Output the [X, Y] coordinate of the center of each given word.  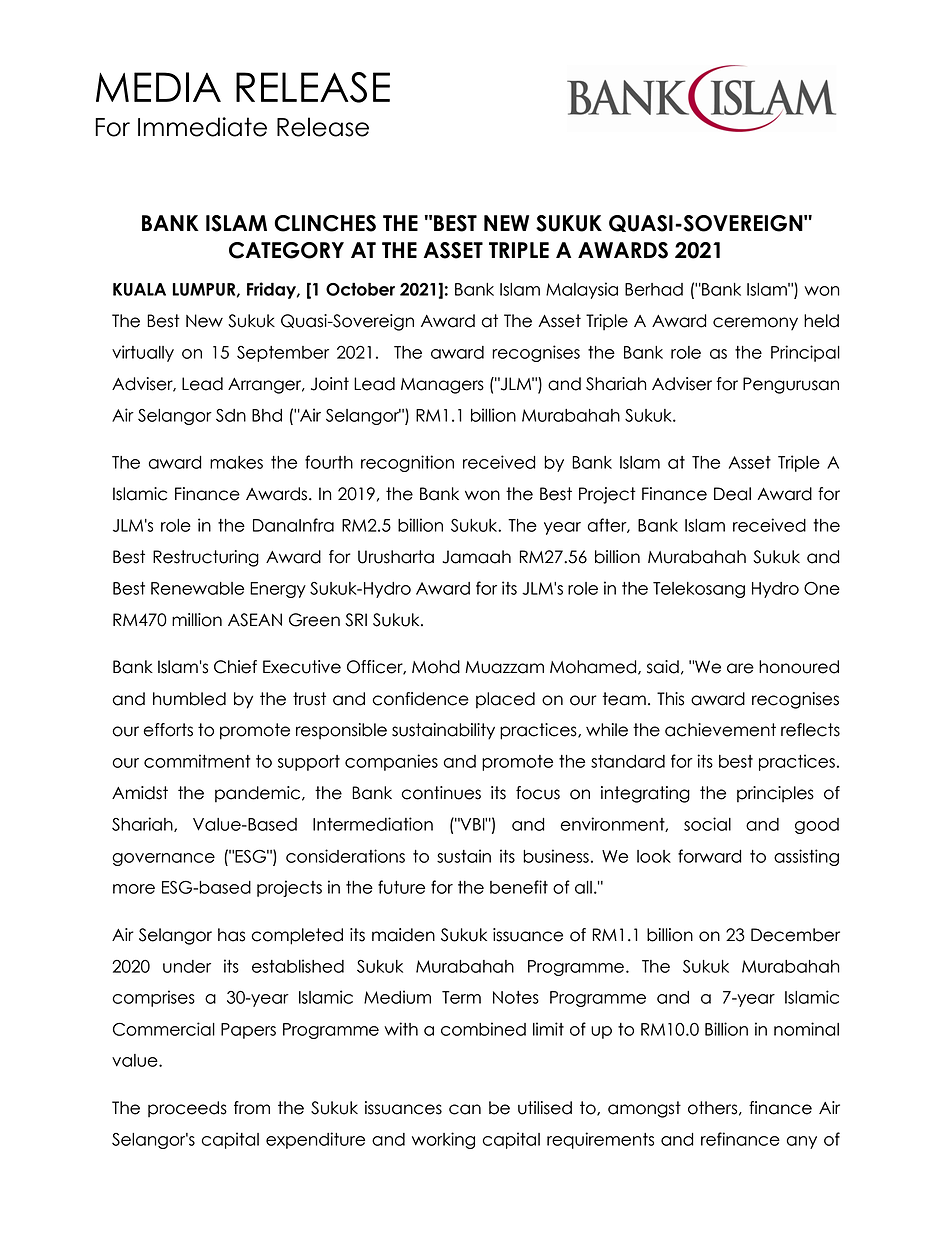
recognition [407, 463]
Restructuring [206, 558]
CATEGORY [286, 250]
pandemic [259, 794]
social [707, 824]
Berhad [654, 289]
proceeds [187, 1109]
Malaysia [582, 290]
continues [441, 793]
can [465, 1109]
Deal [732, 494]
